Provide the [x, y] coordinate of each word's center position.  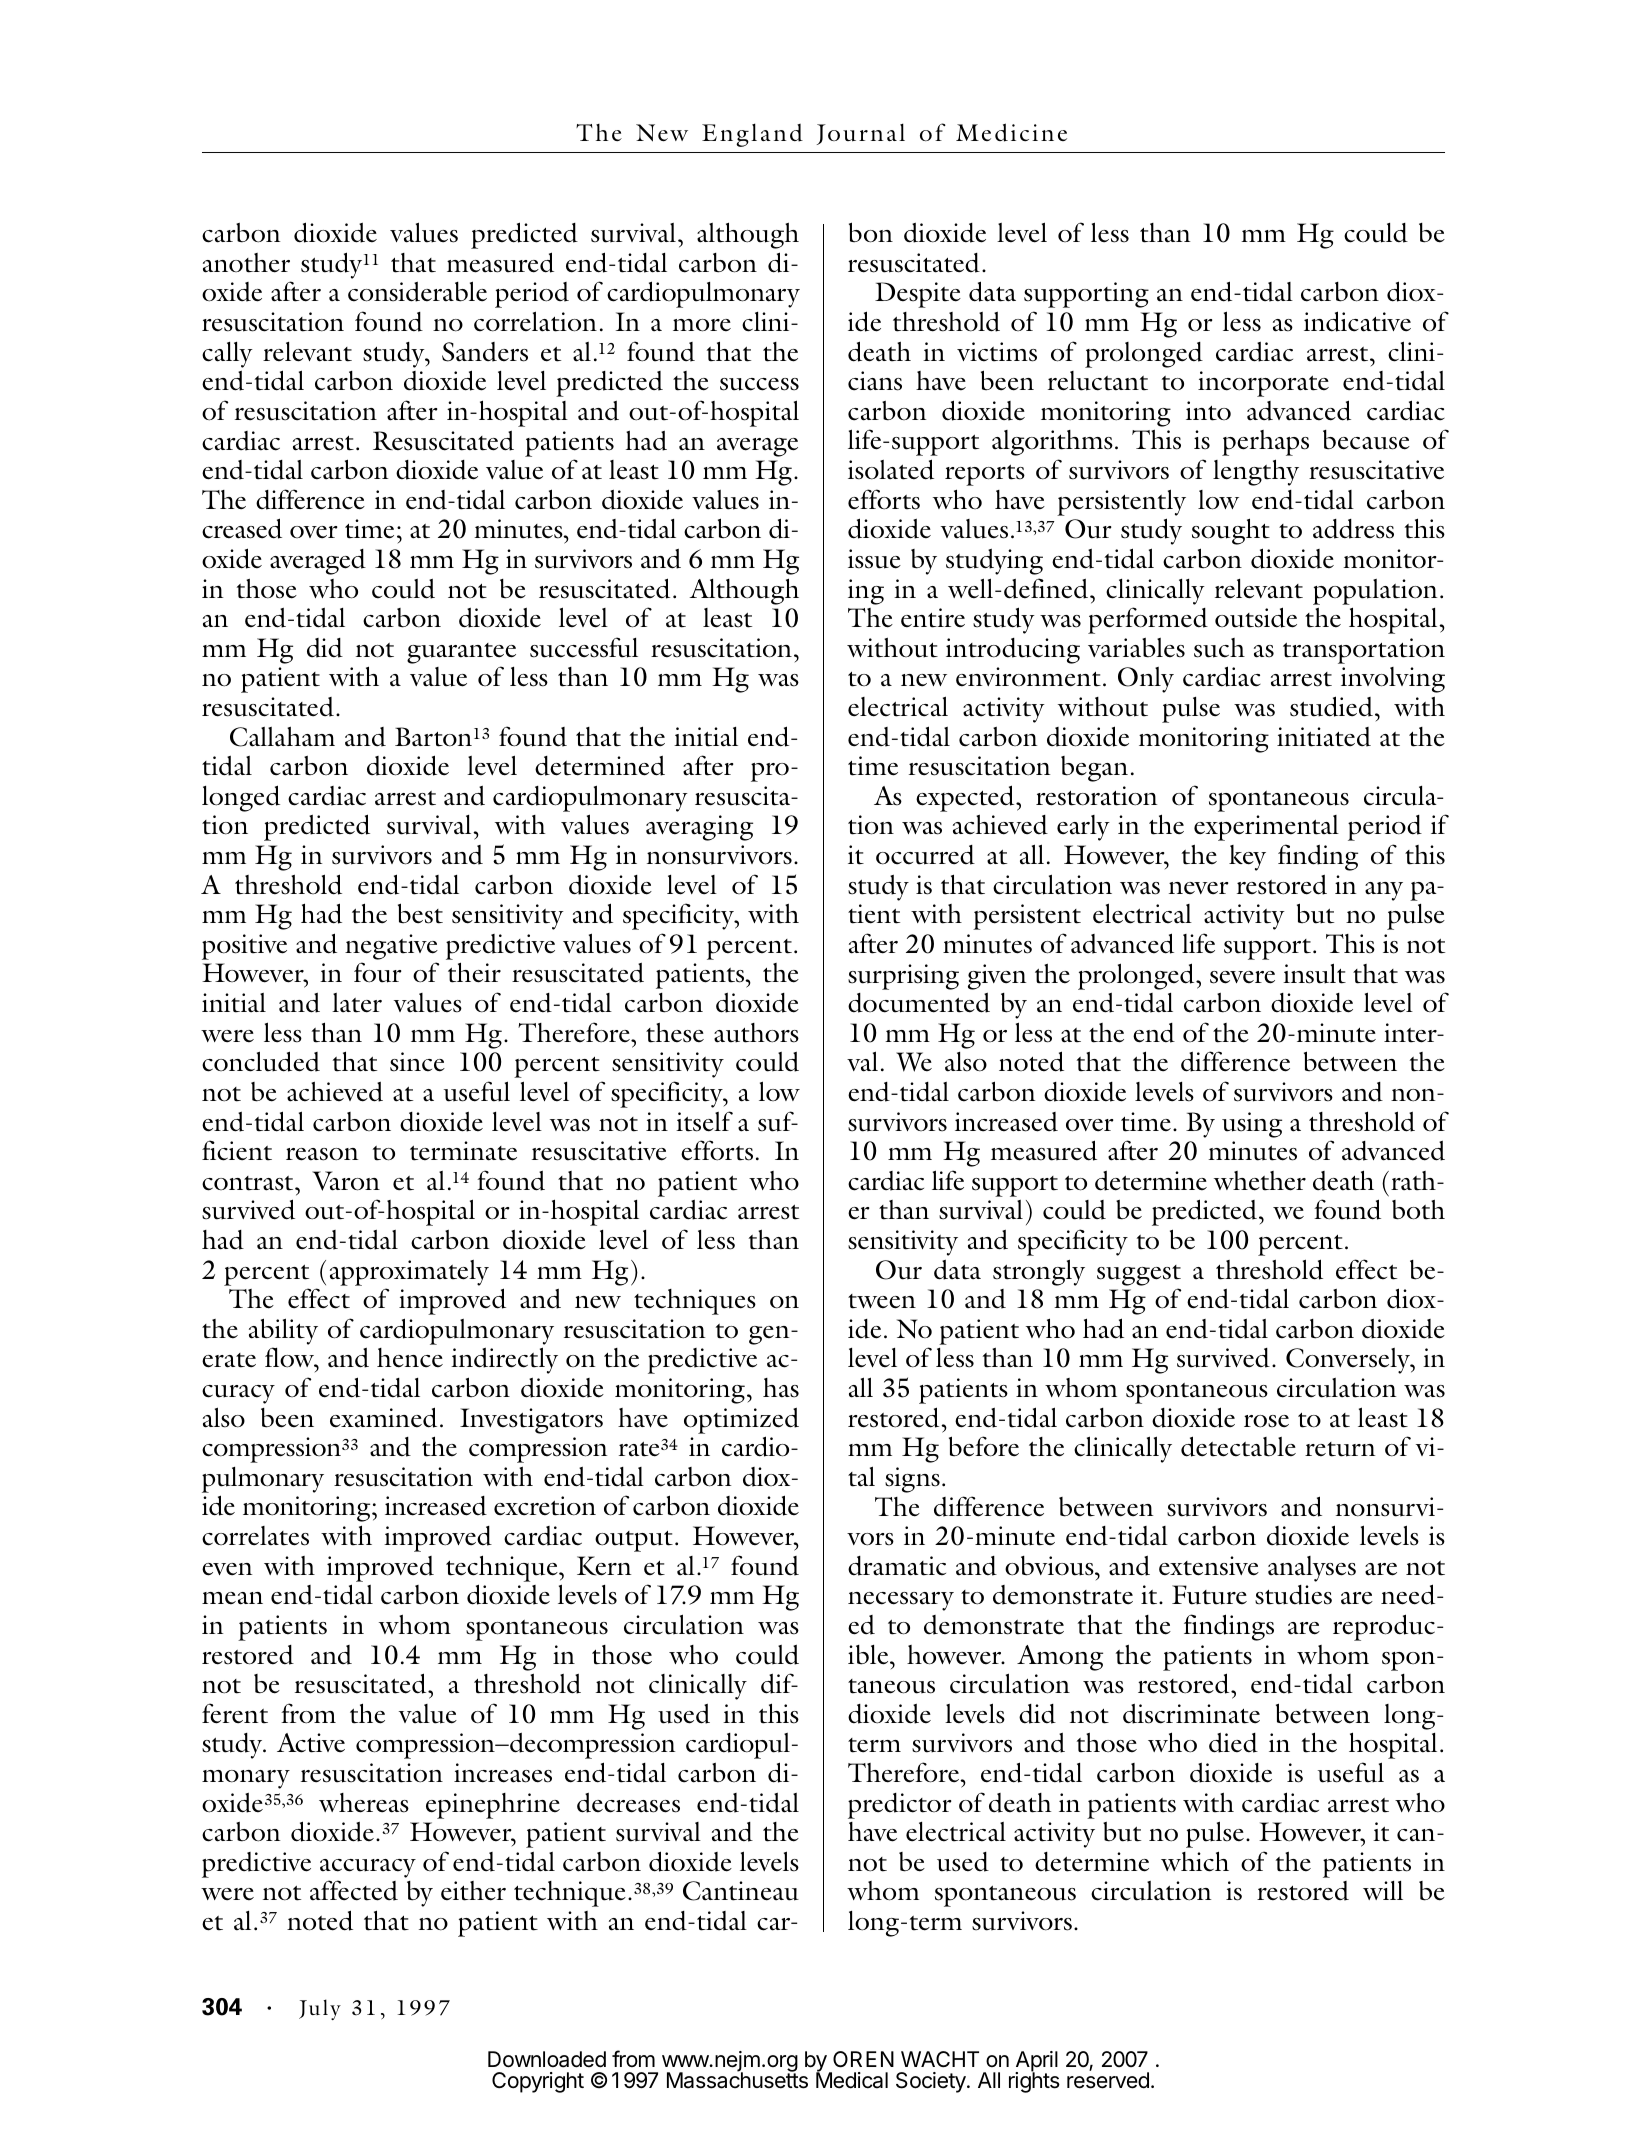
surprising [903, 977]
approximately [409, 1273]
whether [1260, 1181]
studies [1293, 1595]
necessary [901, 1601]
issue [874, 559]
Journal [861, 134]
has [781, 1388]
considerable [417, 291]
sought [1231, 531]
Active [311, 1743]
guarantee [461, 653]
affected [354, 1890]
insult [1314, 973]
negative [391, 947]
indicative [1357, 321]
